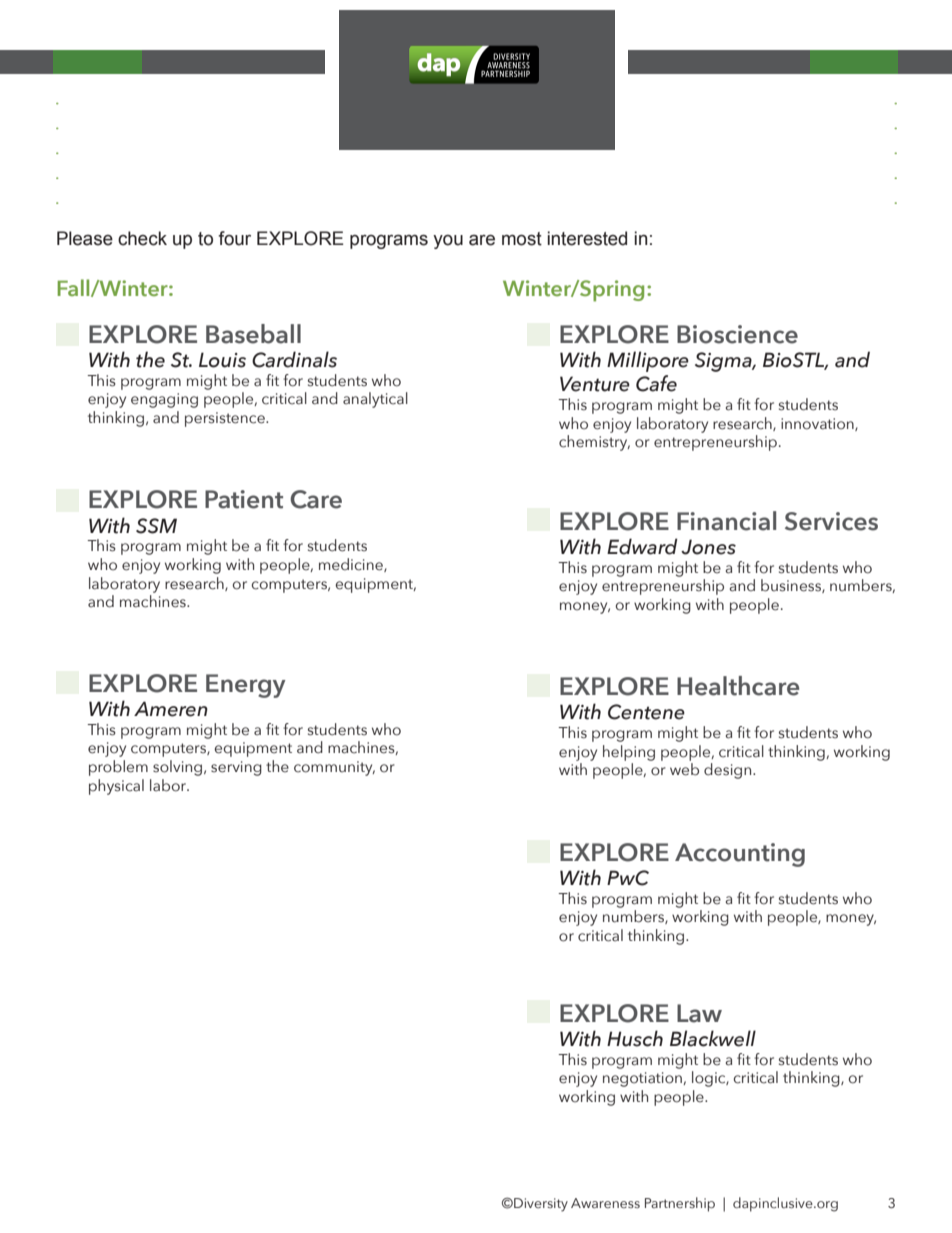  What do you see at coordinates (156, 526) in the screenshot?
I see `SSM` at bounding box center [156, 526].
